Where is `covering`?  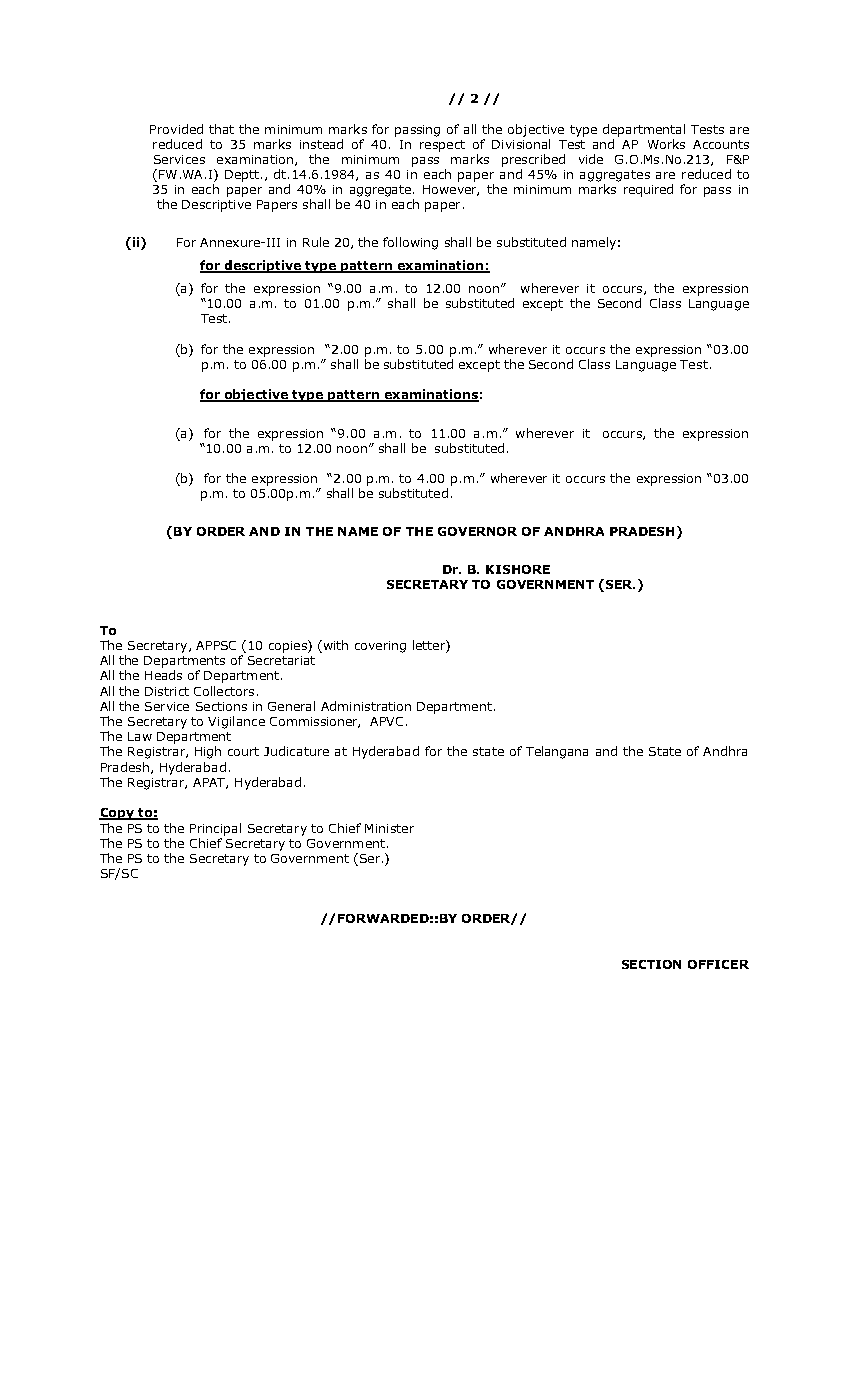
covering is located at coordinates (380, 647).
